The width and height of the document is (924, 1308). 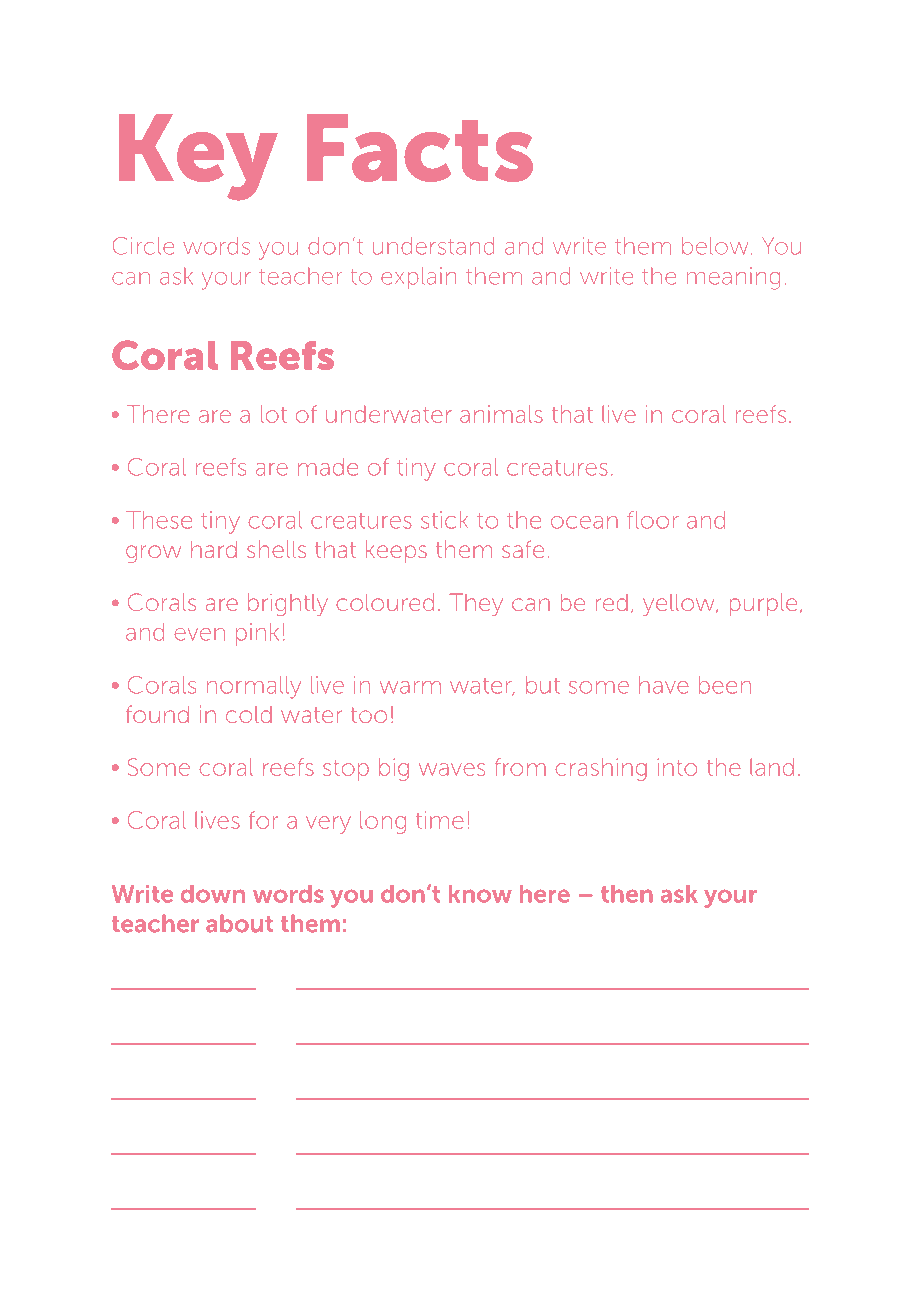 What do you see at coordinates (652, 520) in the document?
I see `floor` at bounding box center [652, 520].
